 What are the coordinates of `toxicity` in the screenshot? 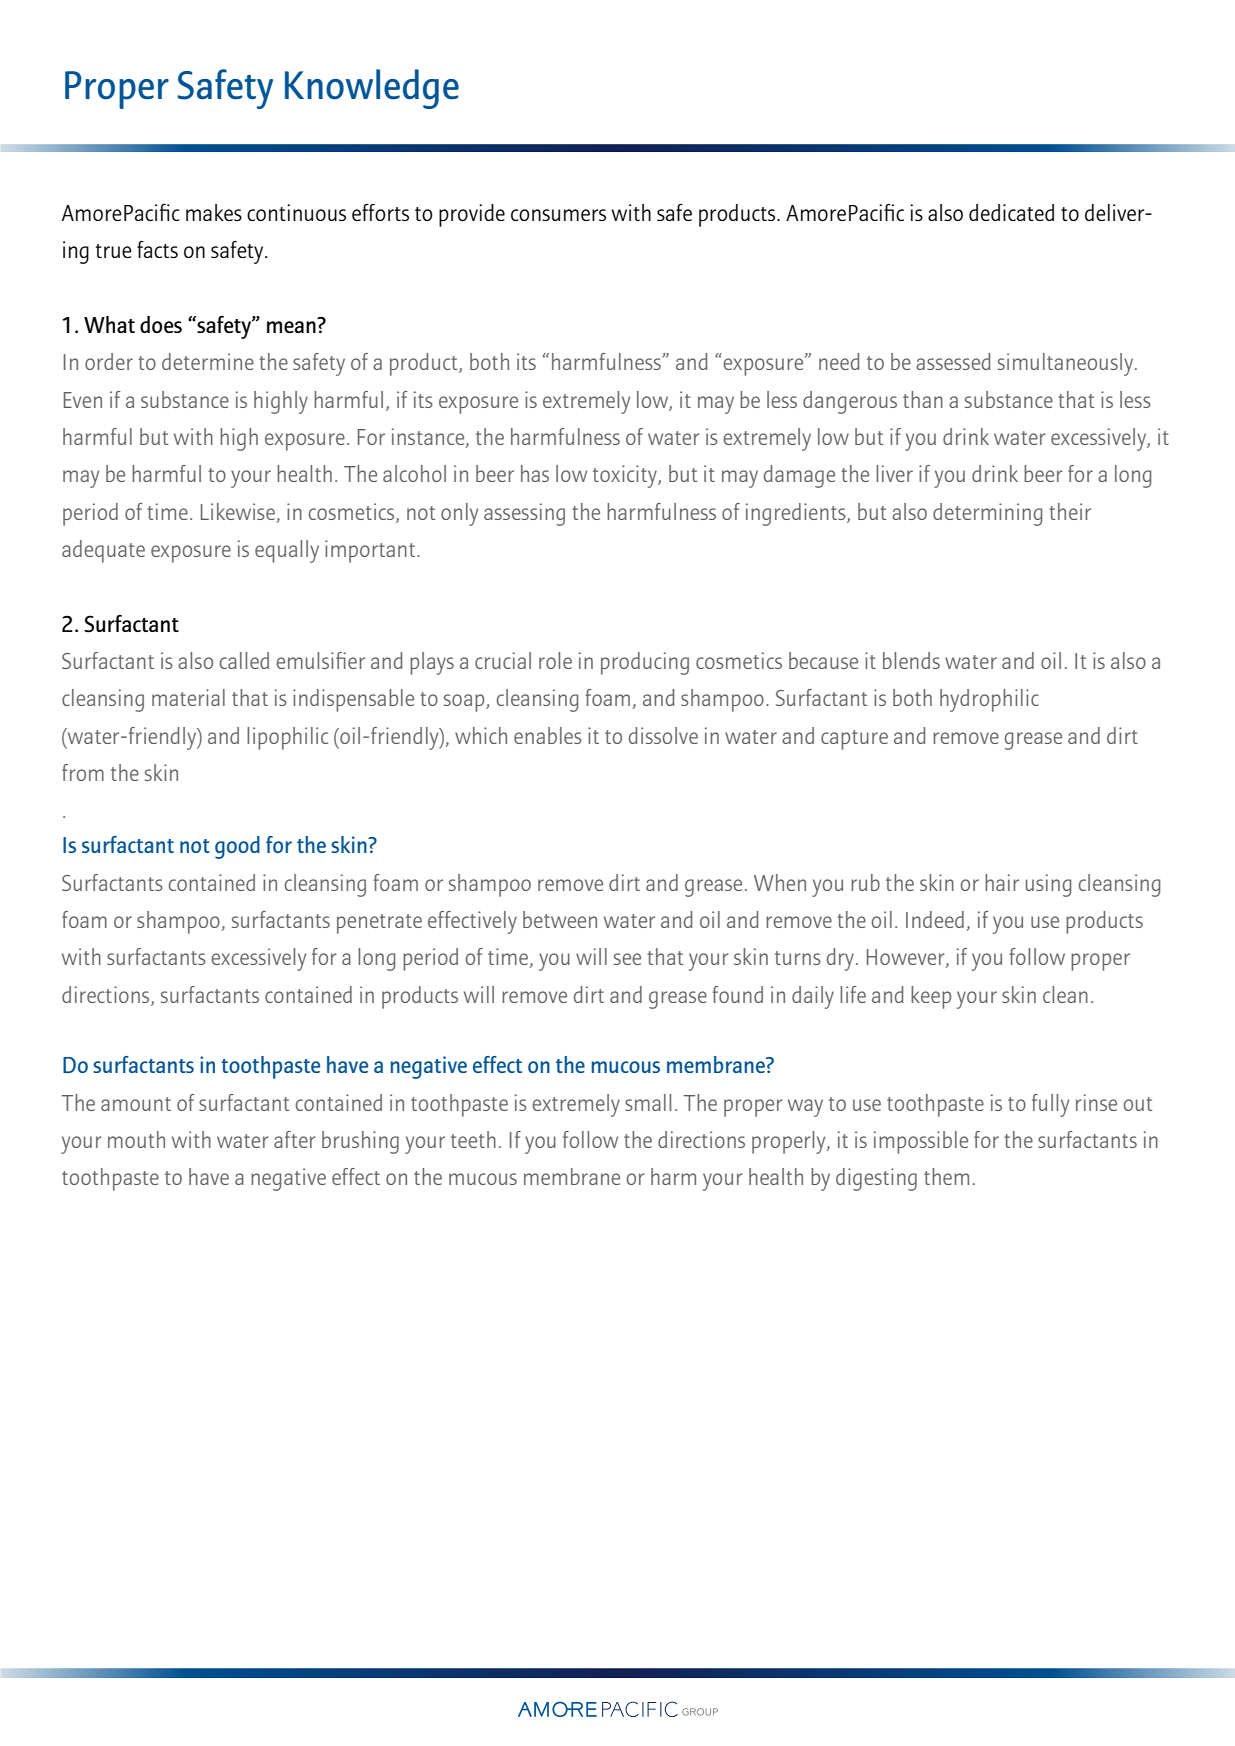 It's located at (626, 476).
